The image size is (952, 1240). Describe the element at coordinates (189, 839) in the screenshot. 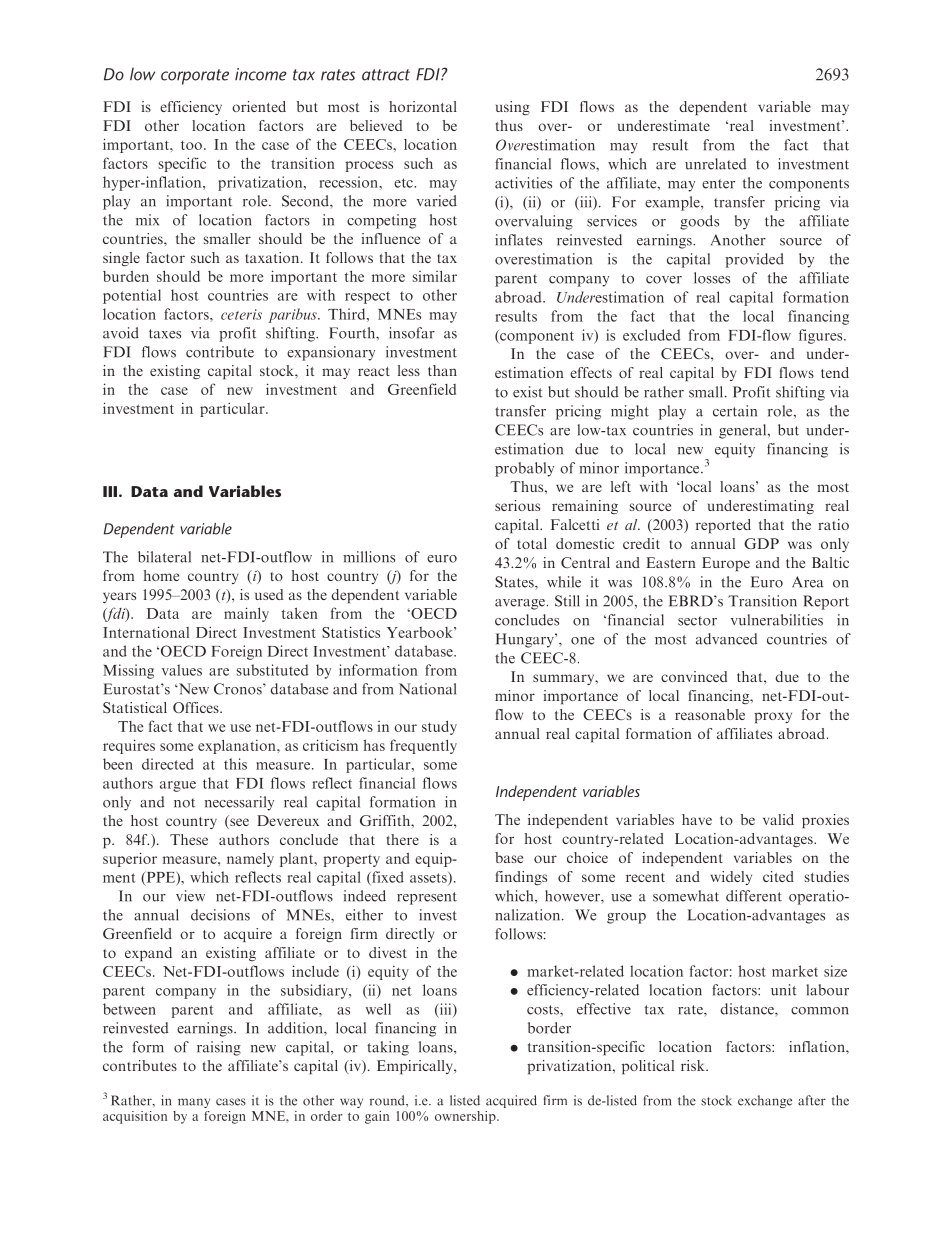

I see `These` at that location.
